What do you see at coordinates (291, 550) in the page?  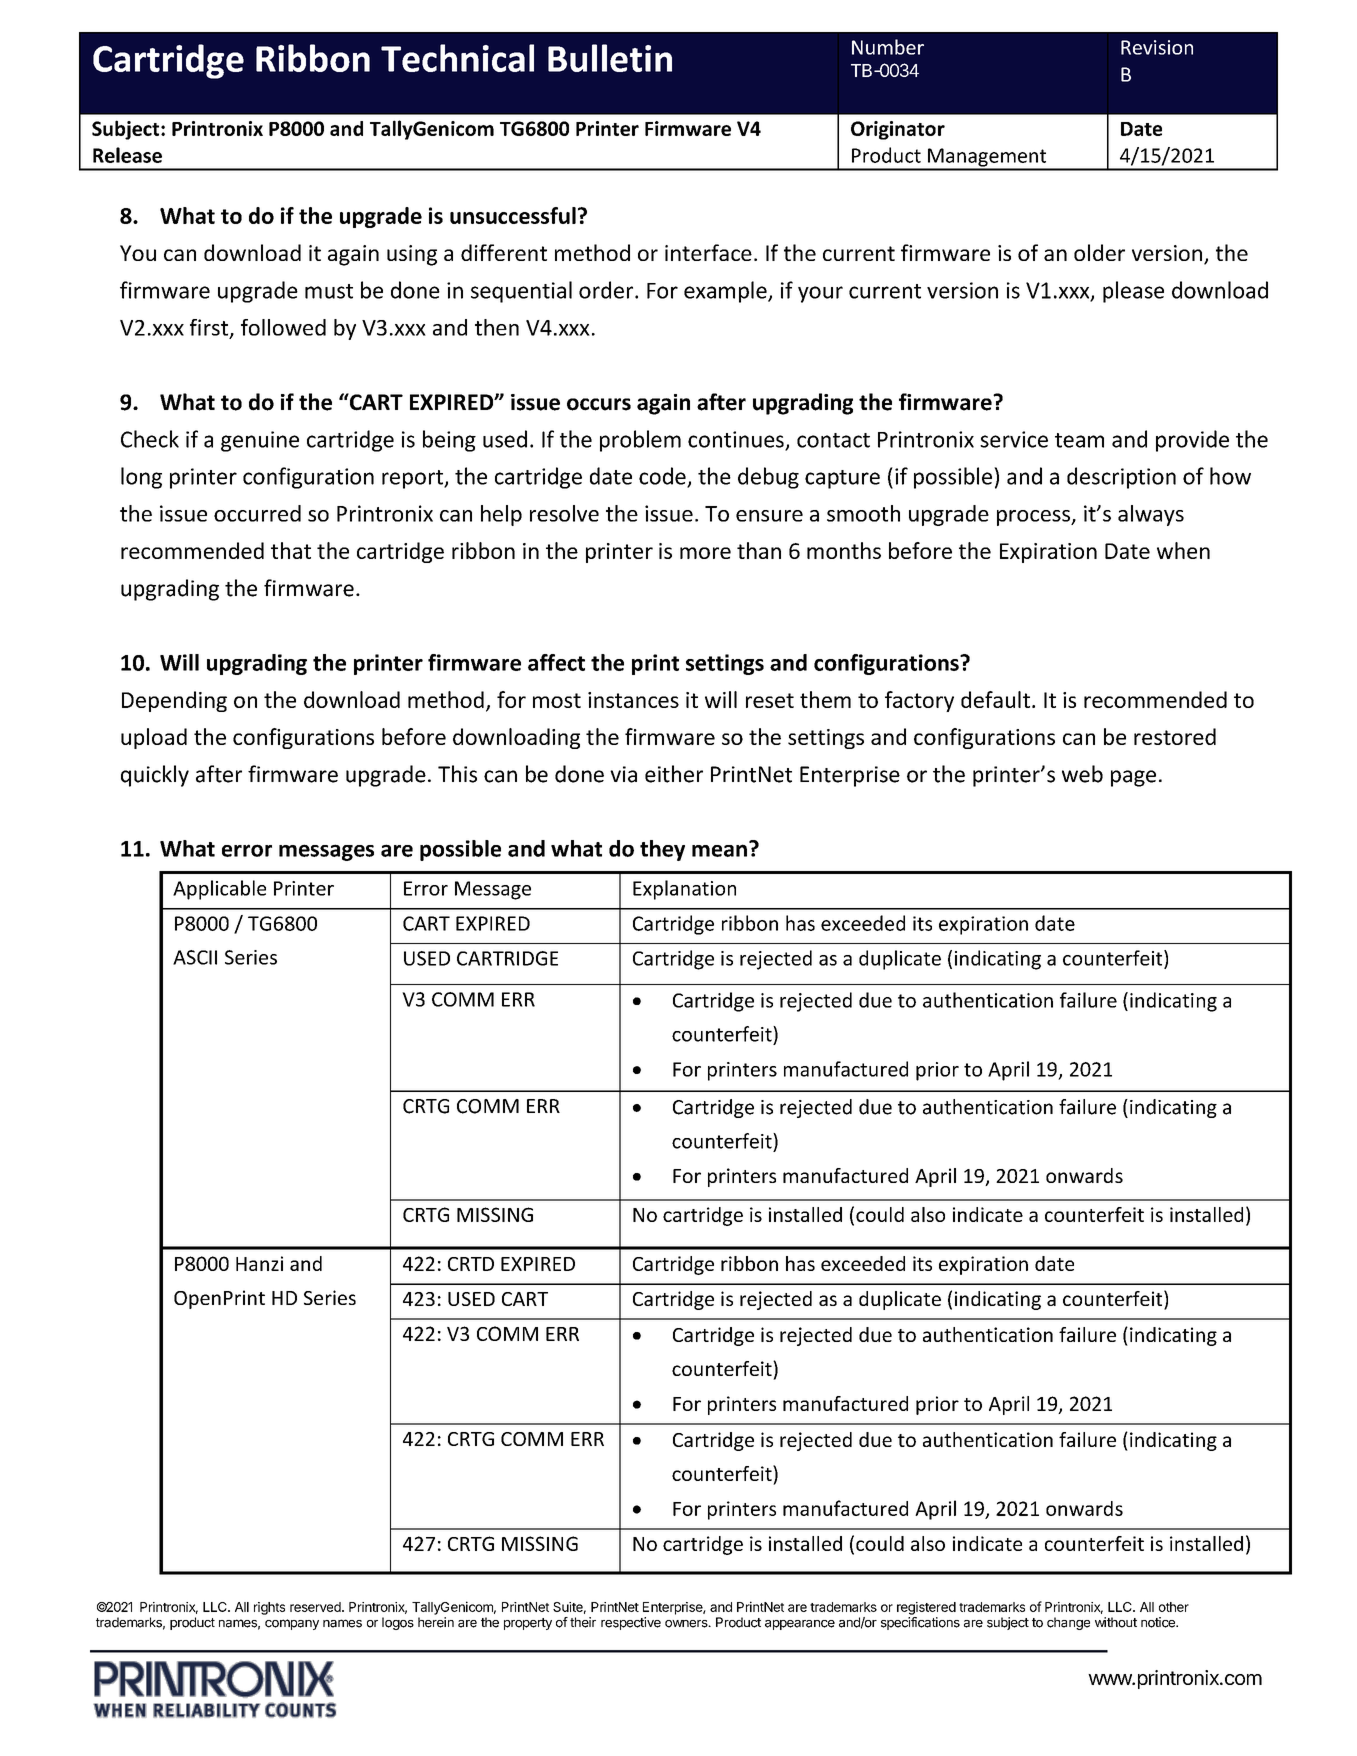 I see `that` at bounding box center [291, 550].
